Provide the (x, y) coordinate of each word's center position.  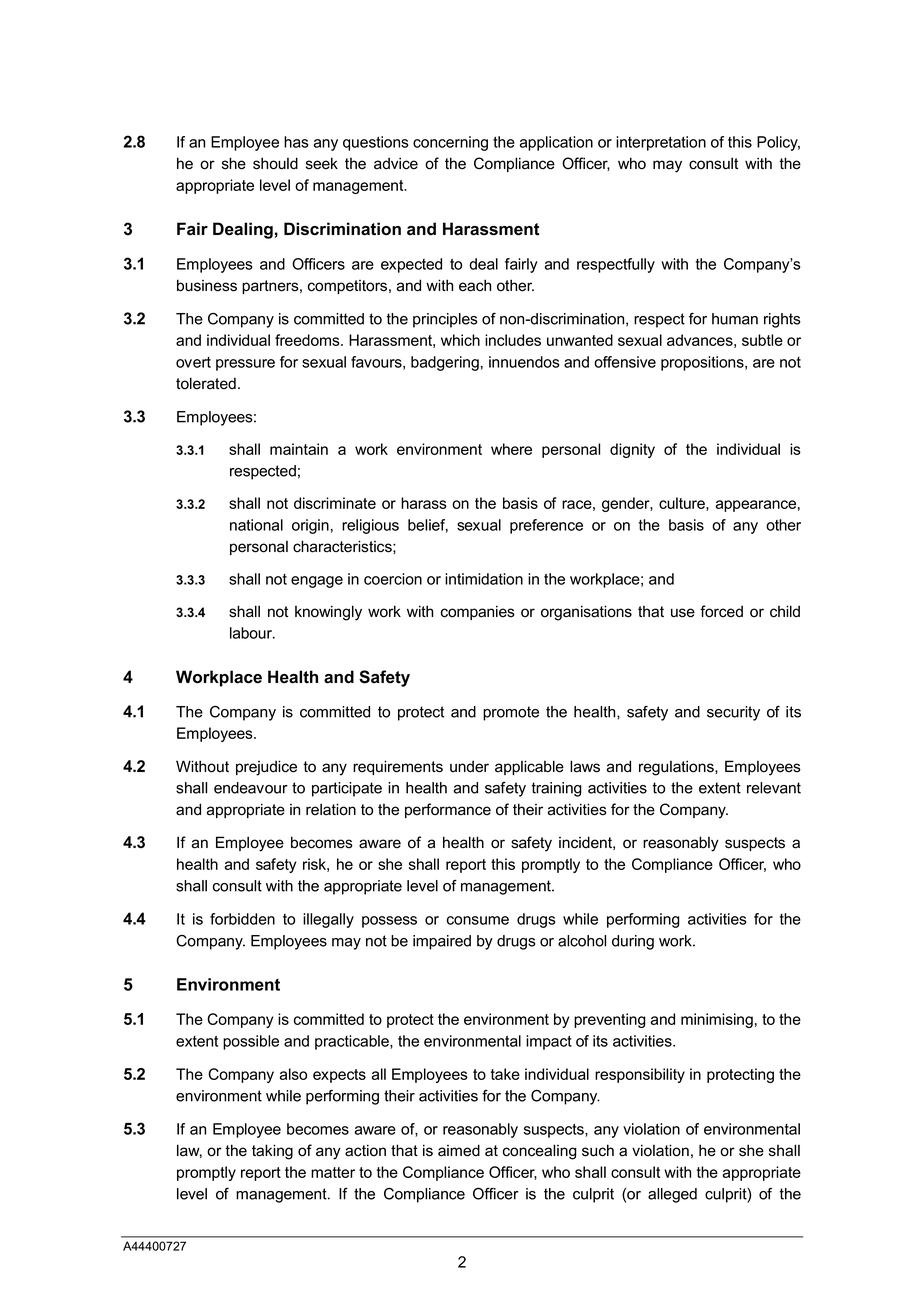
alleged (672, 1195)
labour (252, 633)
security (733, 713)
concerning (450, 143)
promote (511, 713)
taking (272, 1152)
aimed (459, 1150)
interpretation (661, 143)
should (275, 163)
